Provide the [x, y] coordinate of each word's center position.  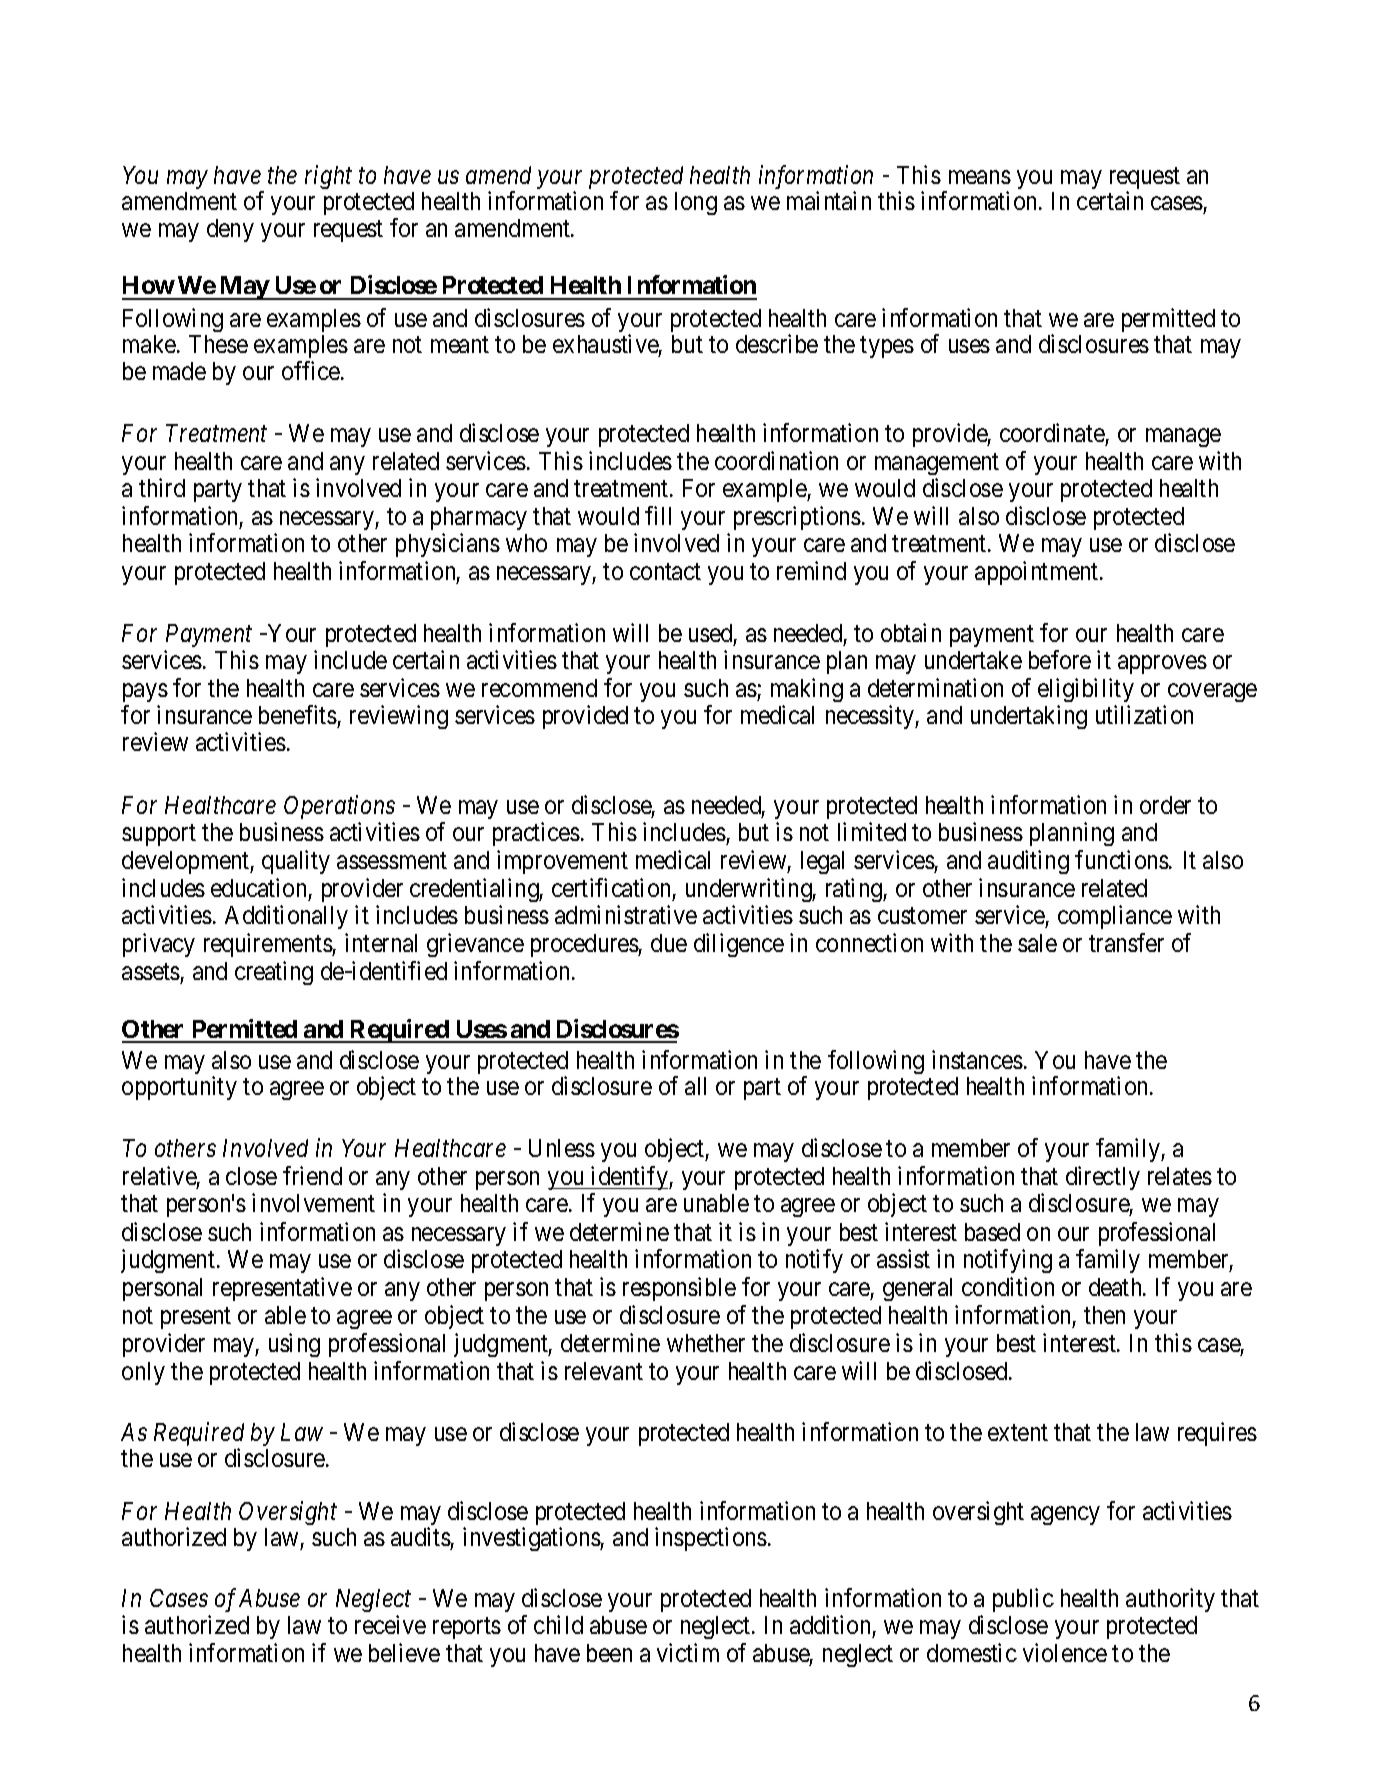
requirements [268, 945]
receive [390, 1624]
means [980, 177]
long [696, 203]
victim [688, 1652]
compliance [1115, 917]
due [669, 943]
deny [230, 230]
